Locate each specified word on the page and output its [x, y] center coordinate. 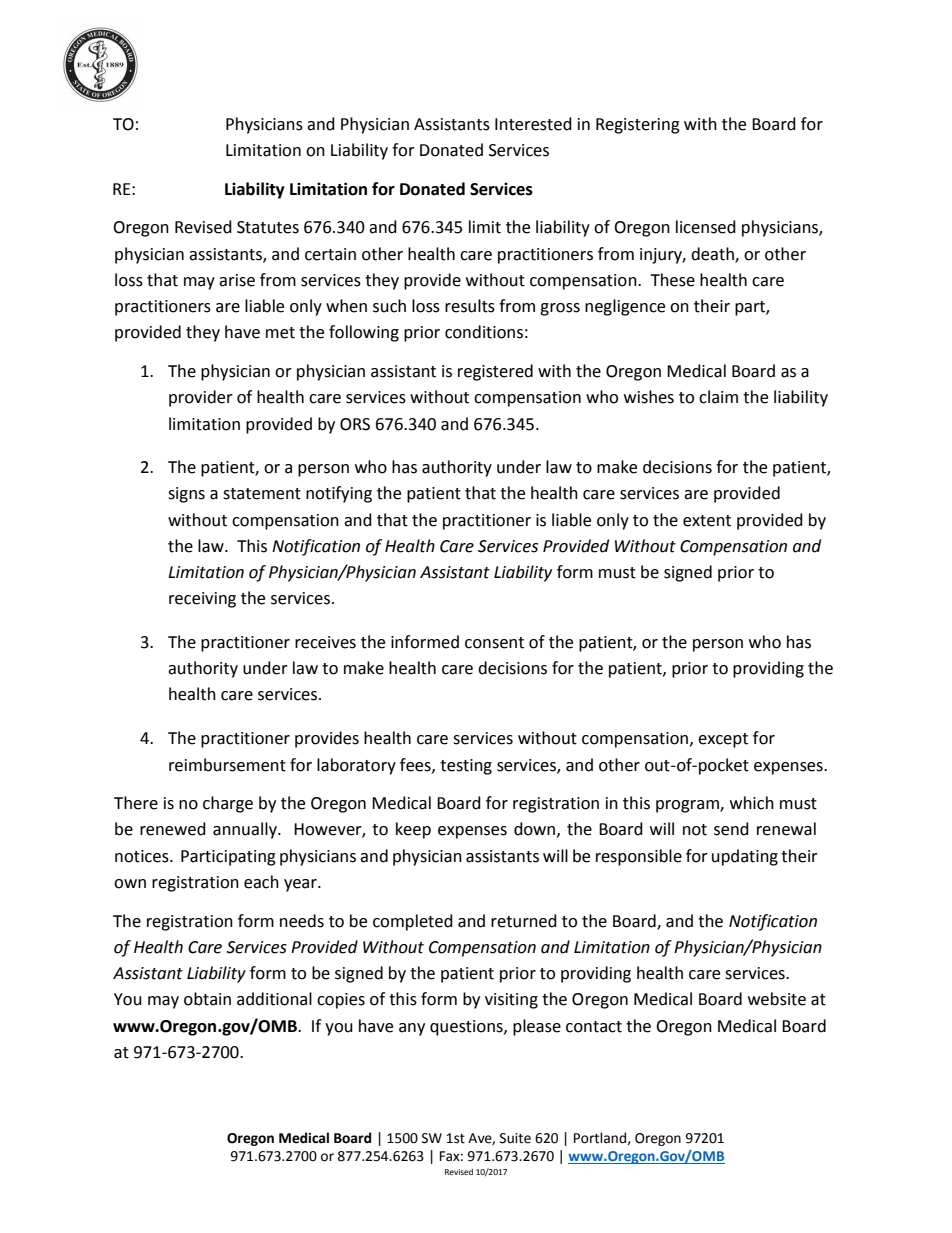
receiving [202, 600]
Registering [638, 126]
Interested [533, 124]
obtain [207, 999]
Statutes [268, 227]
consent [494, 643]
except [723, 740]
